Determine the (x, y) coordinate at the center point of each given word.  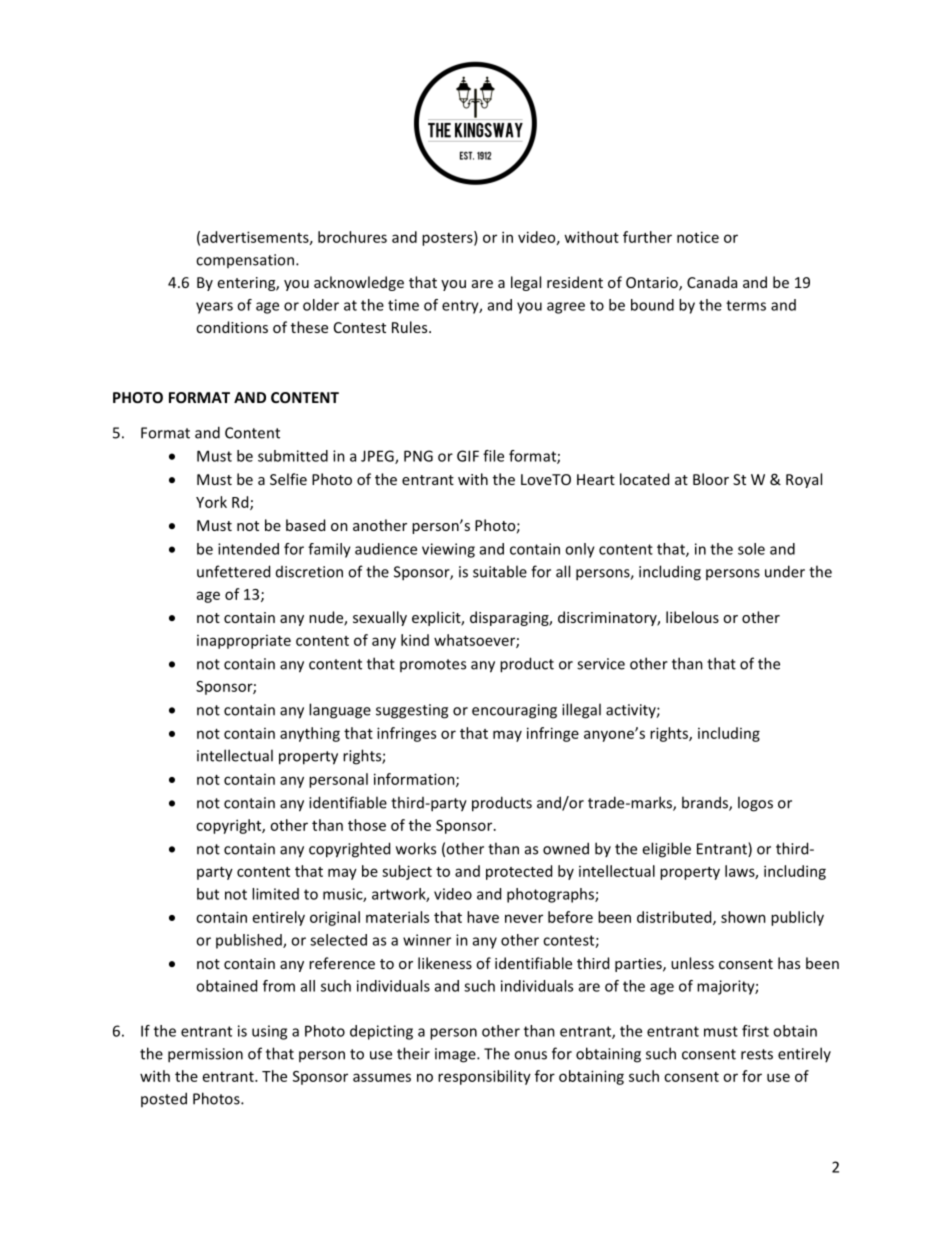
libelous (692, 617)
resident (575, 282)
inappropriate (244, 642)
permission (205, 1055)
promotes (433, 665)
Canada (712, 282)
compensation (245, 261)
